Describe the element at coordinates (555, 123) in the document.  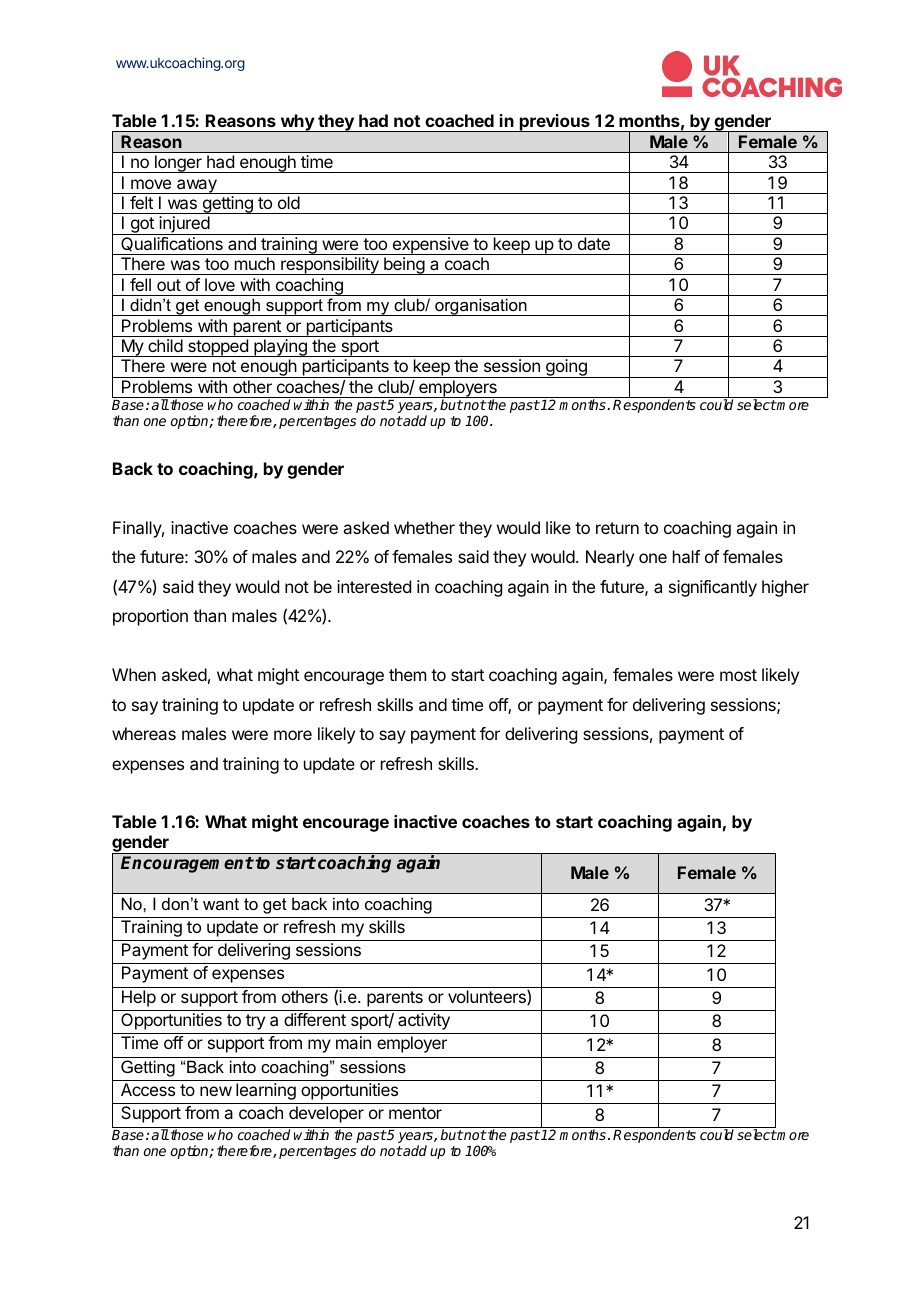
I see `previous` at that location.
